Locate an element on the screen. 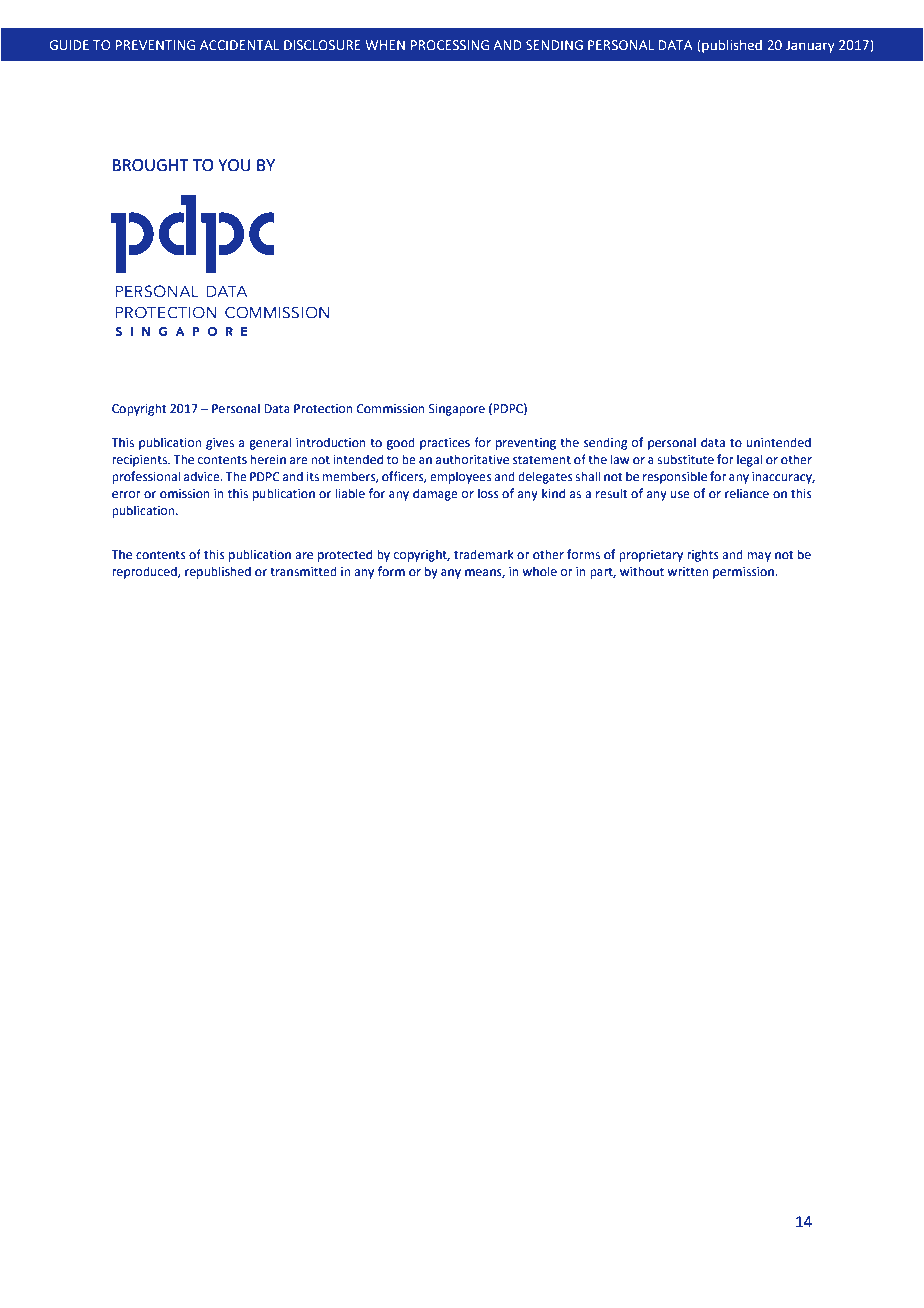 The height and width of the screenshot is (1308, 924). rights is located at coordinates (703, 555).
